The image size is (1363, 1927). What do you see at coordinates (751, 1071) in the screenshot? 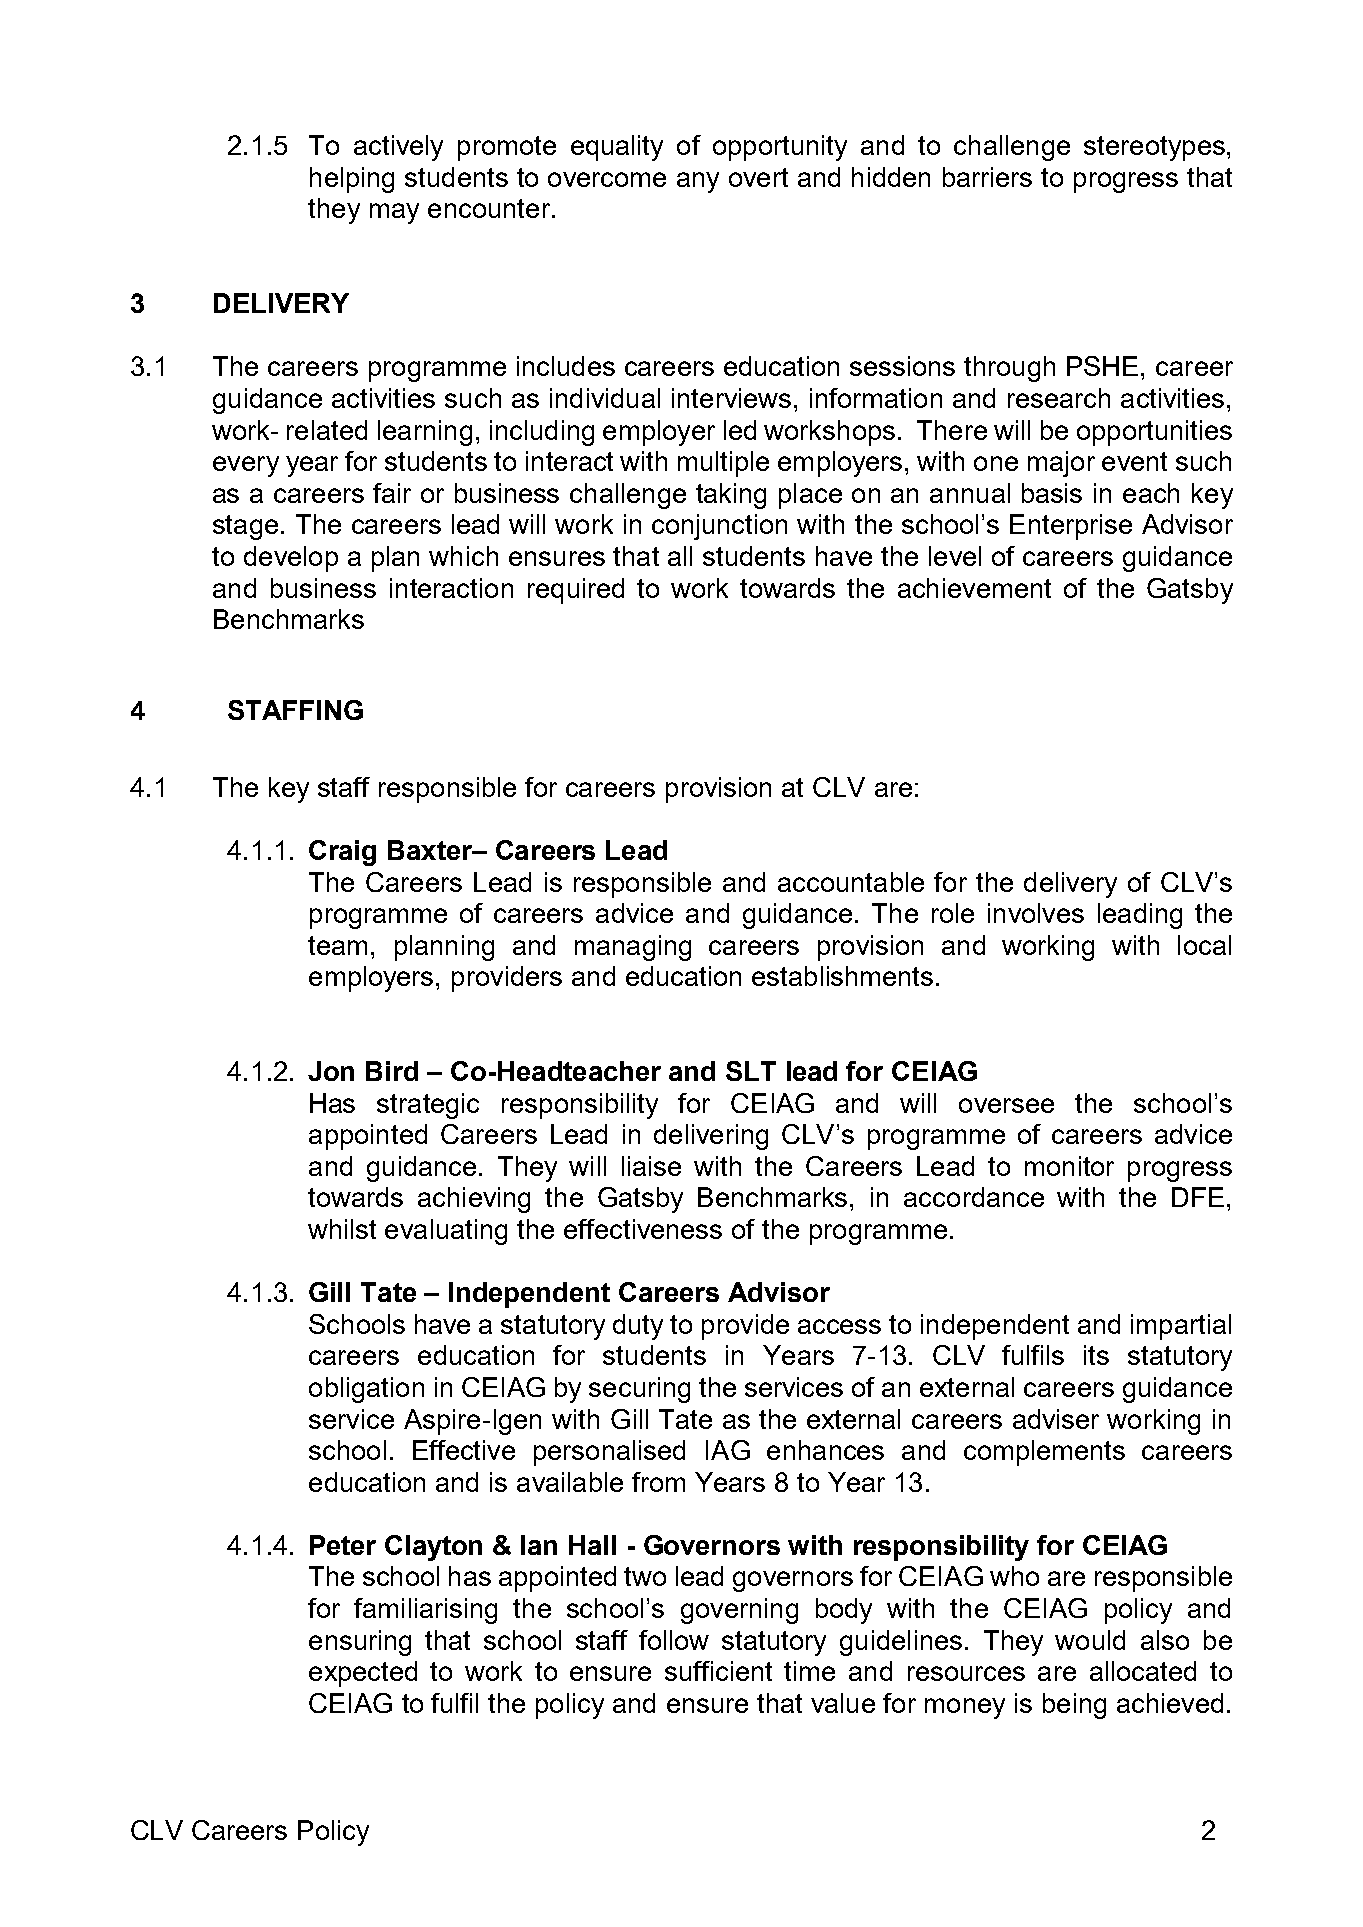
I see `SLT` at bounding box center [751, 1071].
